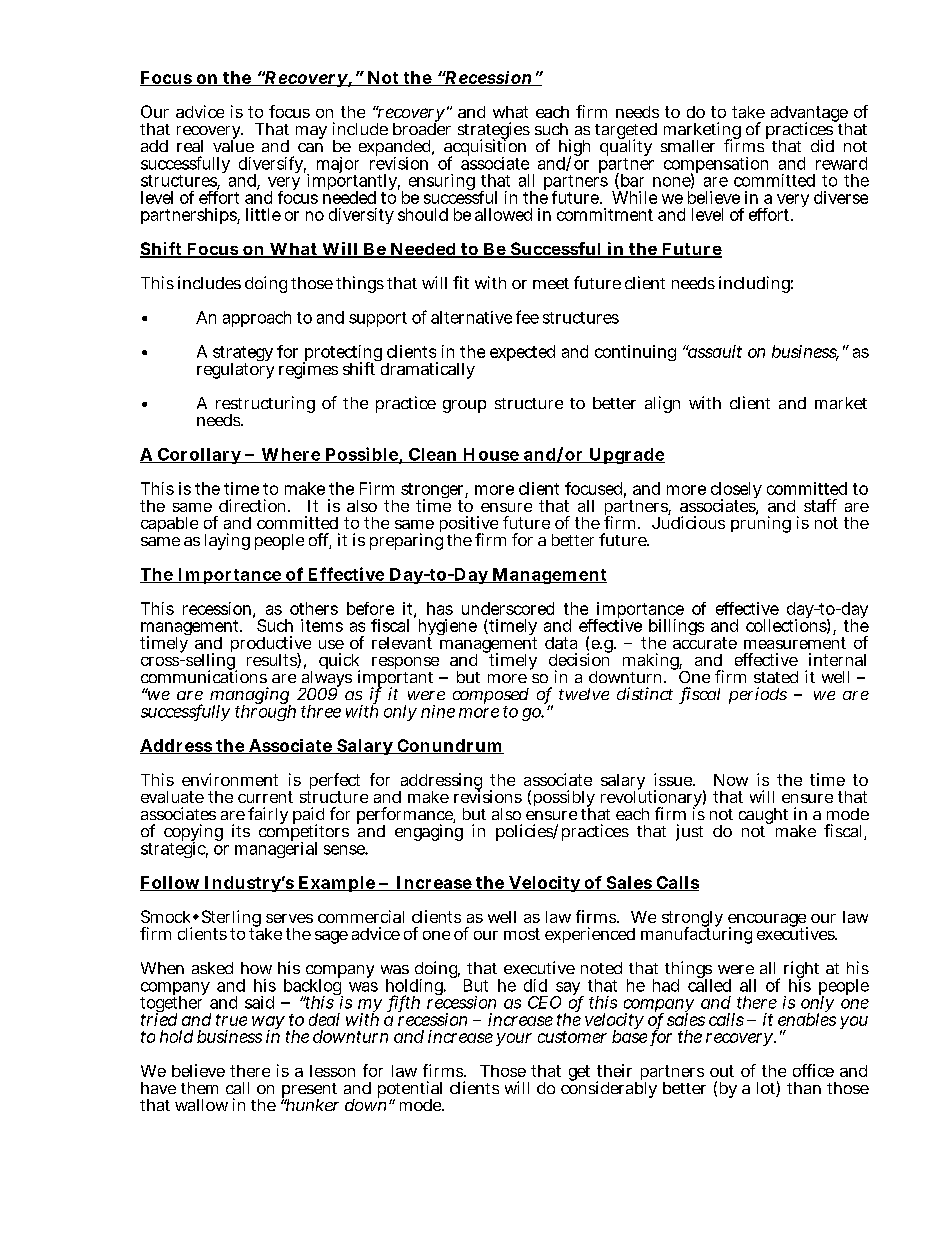  What do you see at coordinates (713, 351) in the image?
I see `assault` at bounding box center [713, 351].
